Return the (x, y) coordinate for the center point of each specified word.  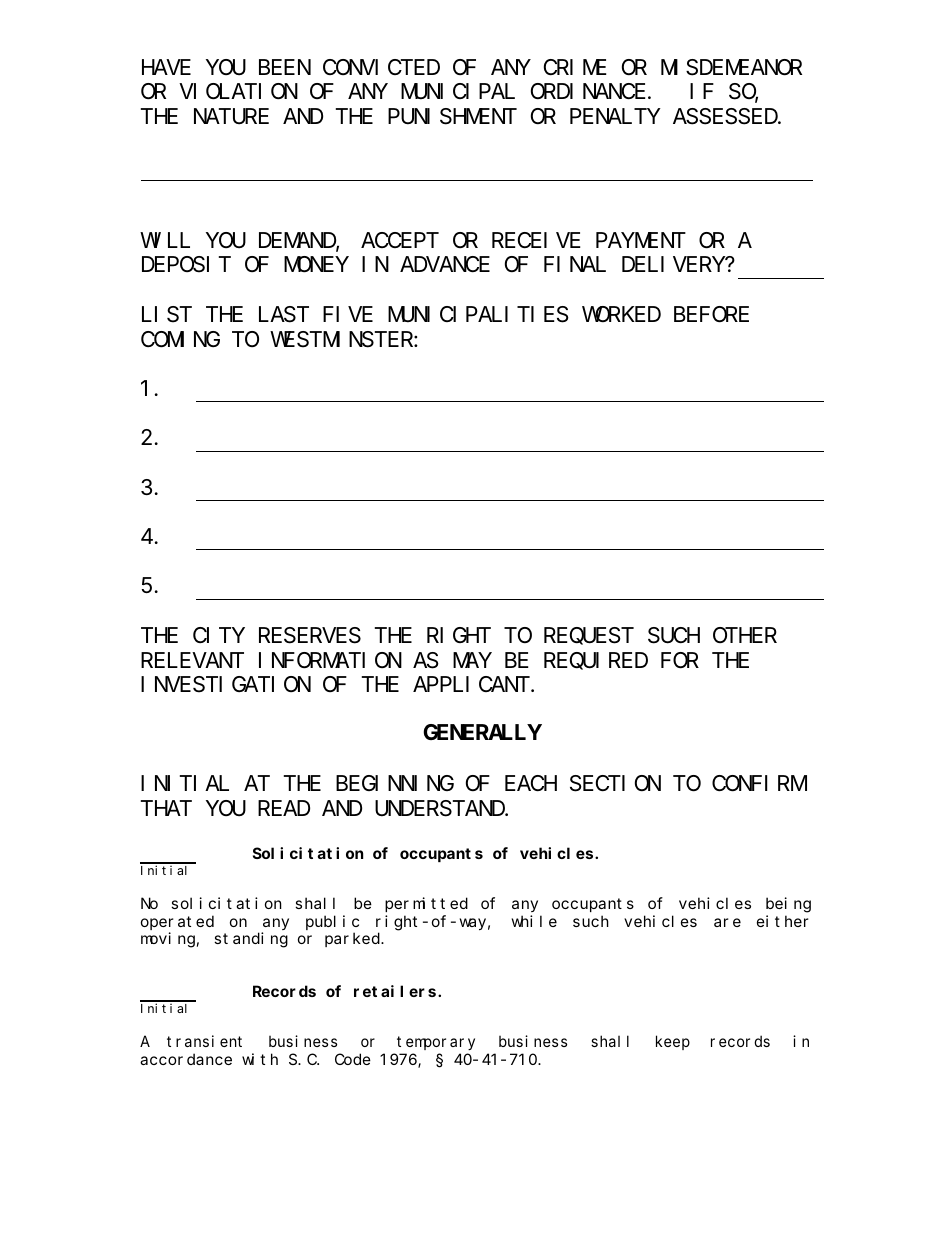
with (260, 1059)
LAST (284, 315)
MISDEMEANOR (731, 68)
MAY (472, 660)
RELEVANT (192, 660)
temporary (436, 1043)
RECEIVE (536, 240)
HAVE (166, 67)
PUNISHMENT (452, 117)
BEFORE (711, 315)
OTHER (745, 635)
